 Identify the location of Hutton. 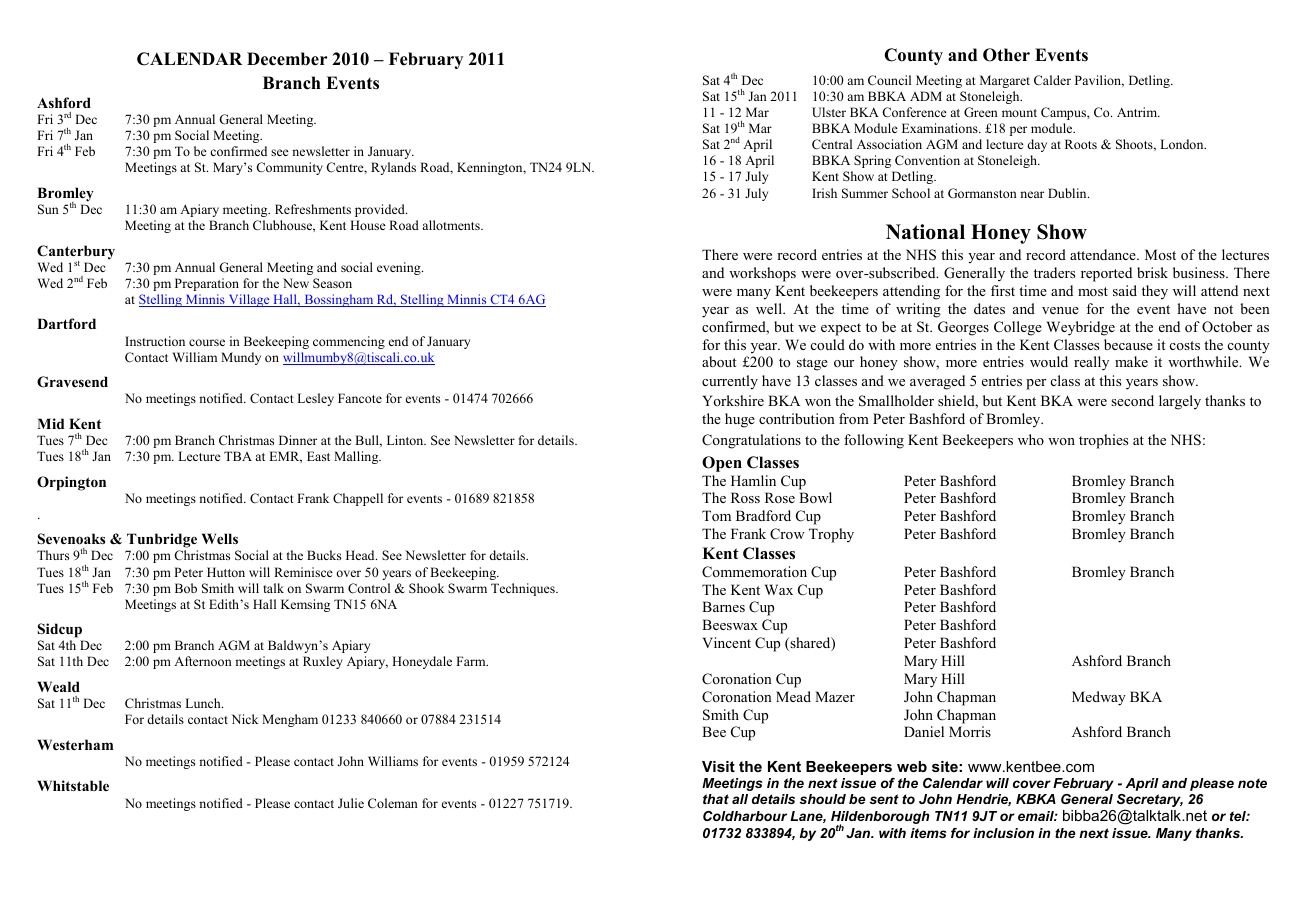
(226, 572).
